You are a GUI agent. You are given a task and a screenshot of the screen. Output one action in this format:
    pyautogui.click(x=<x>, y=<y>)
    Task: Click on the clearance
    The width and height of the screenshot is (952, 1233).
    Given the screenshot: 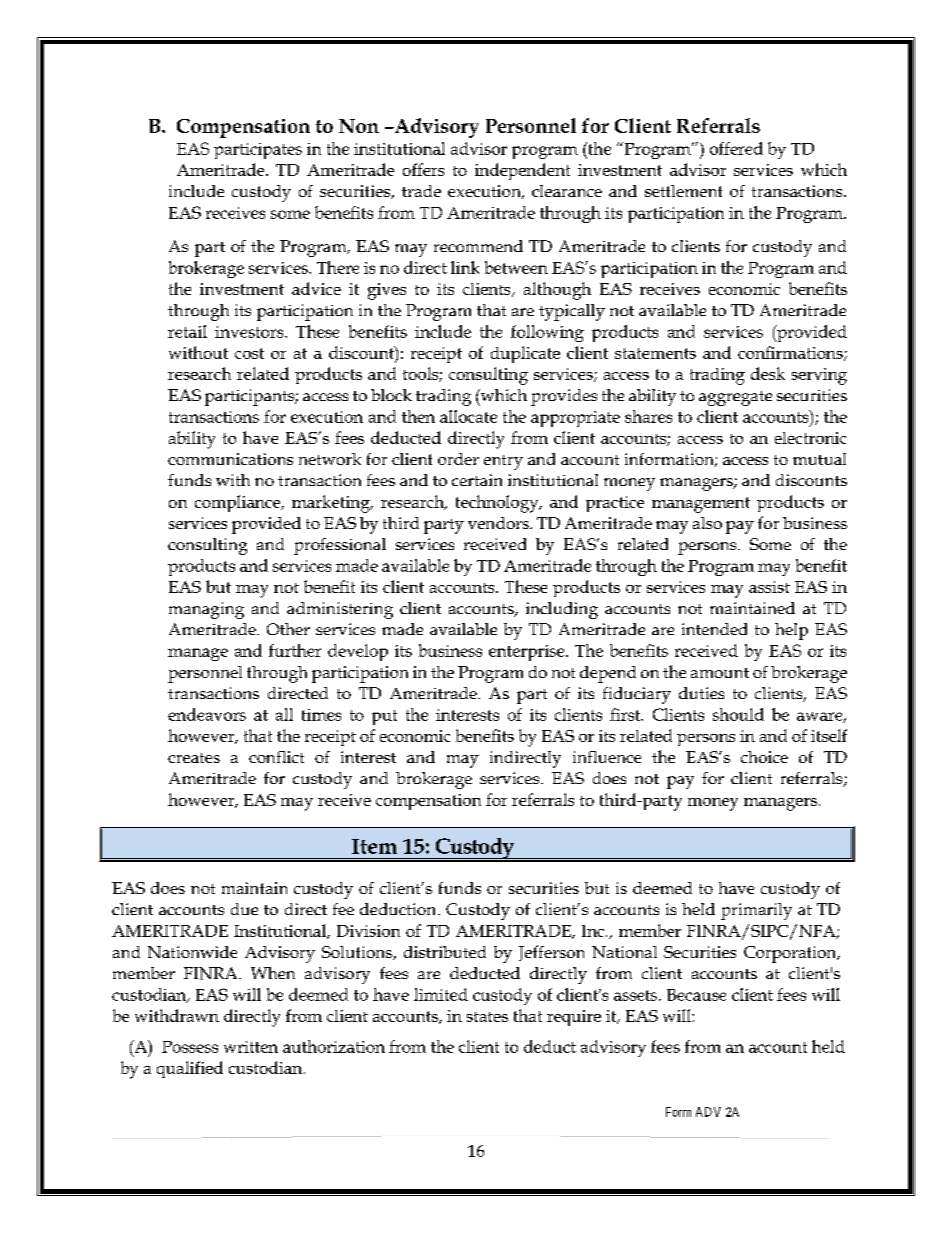 What is the action you would take?
    pyautogui.click(x=567, y=191)
